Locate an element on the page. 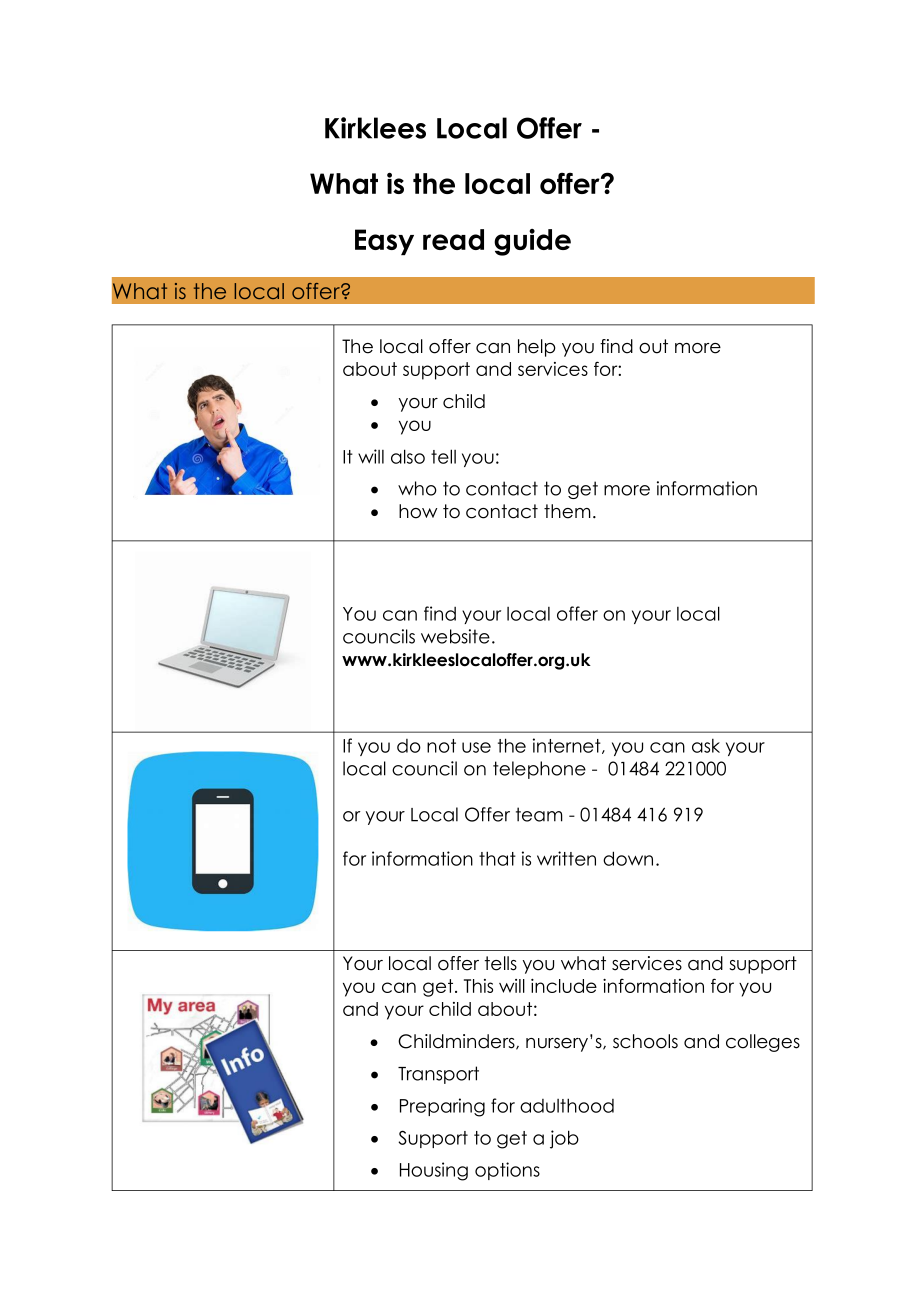 The width and height of the image is (924, 1308). Housing is located at coordinates (434, 1171).
